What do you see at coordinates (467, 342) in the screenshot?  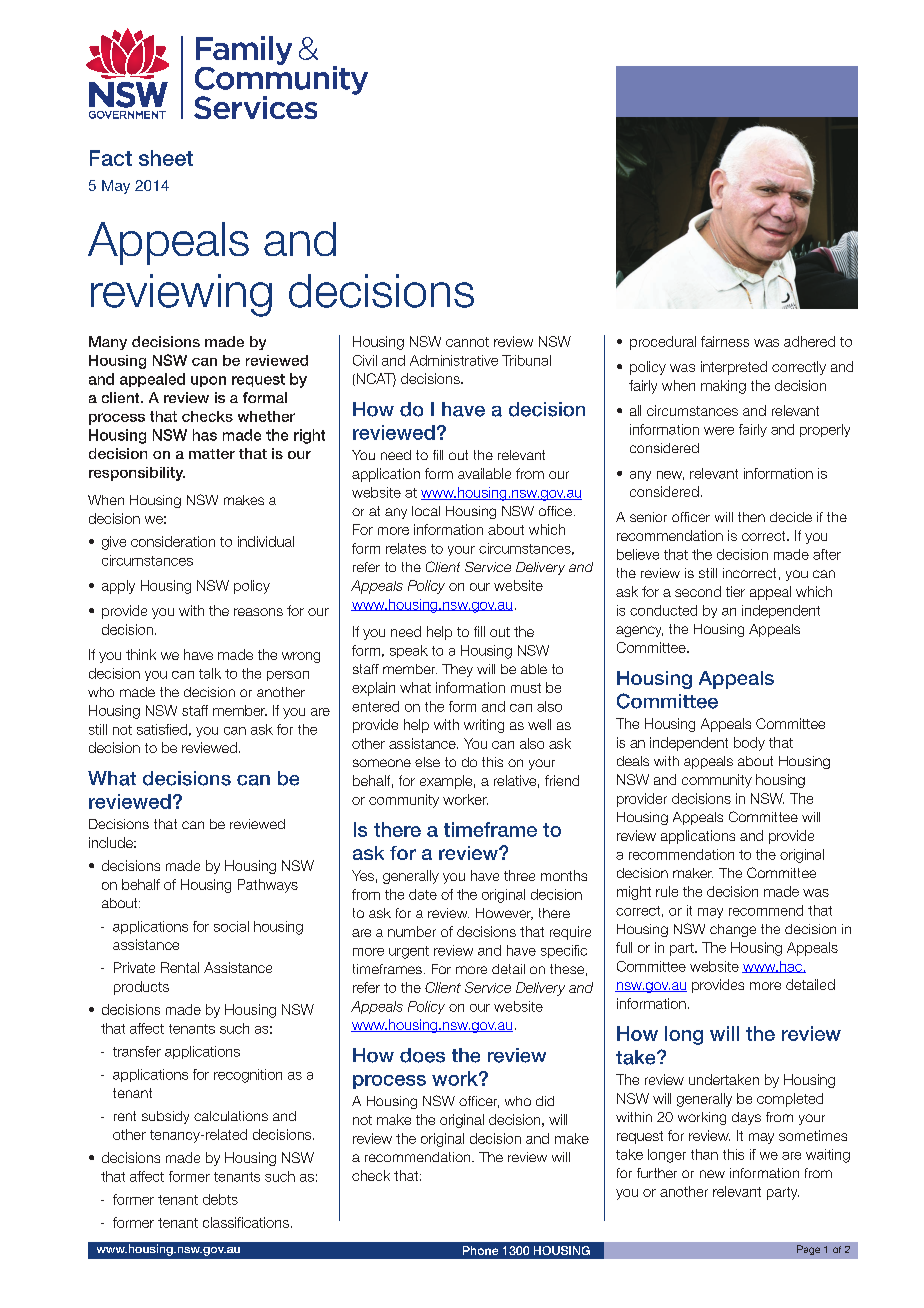 I see `cannot` at bounding box center [467, 342].
